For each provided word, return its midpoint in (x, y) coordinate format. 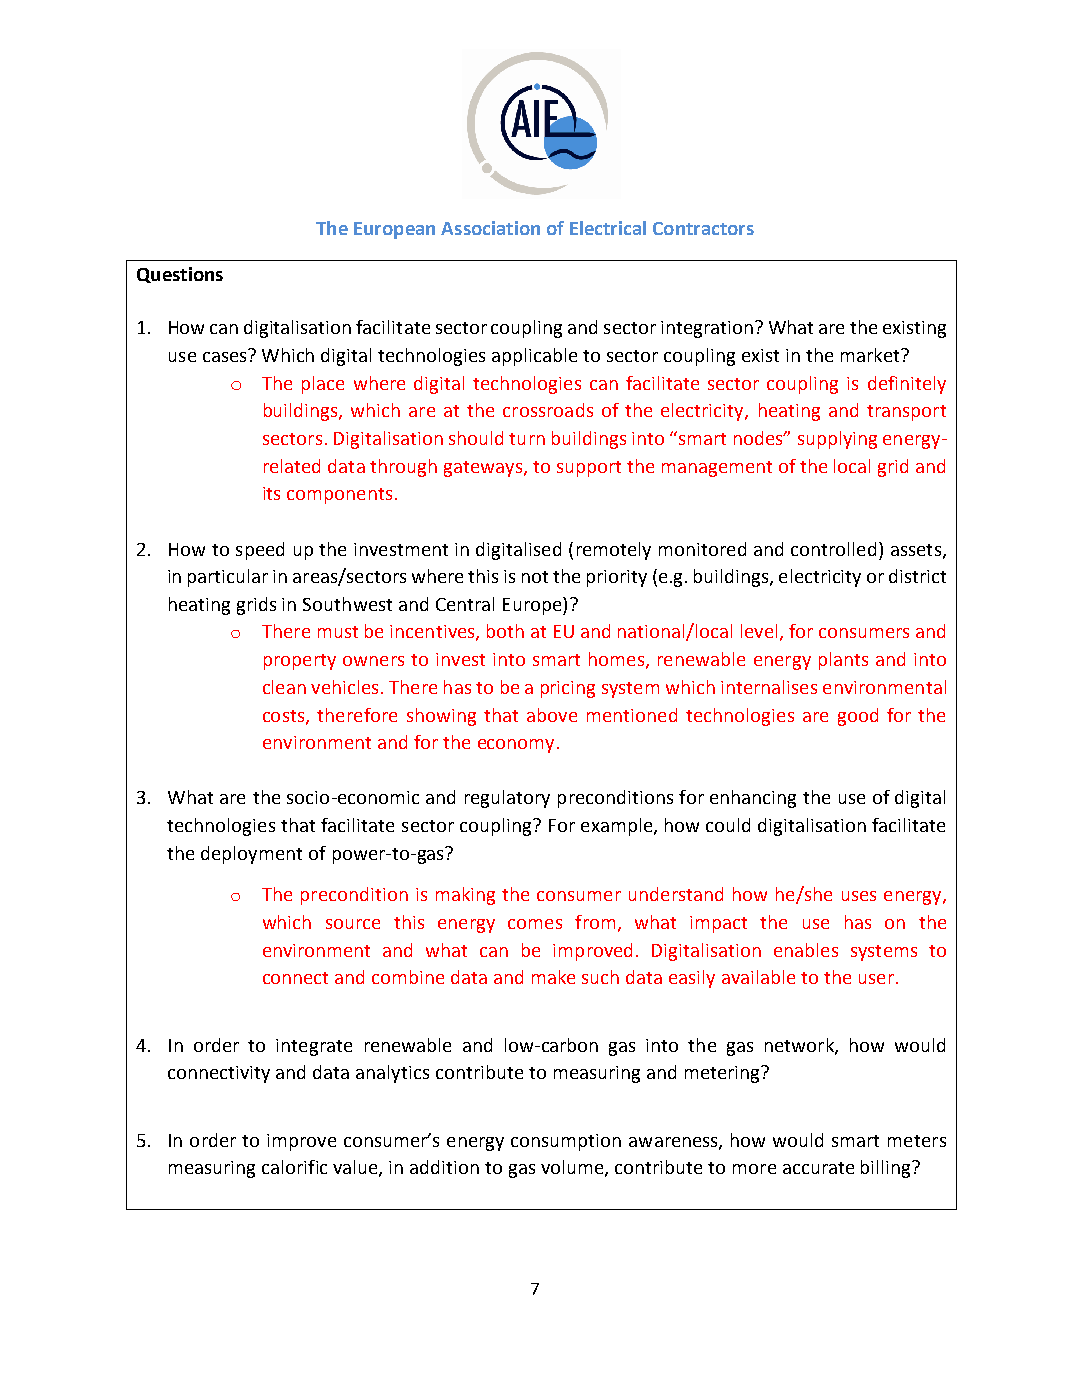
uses (859, 896)
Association (490, 228)
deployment (251, 855)
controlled (833, 549)
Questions (180, 275)
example (616, 827)
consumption (566, 1142)
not (535, 577)
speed (260, 551)
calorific (294, 1167)
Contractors (703, 228)
